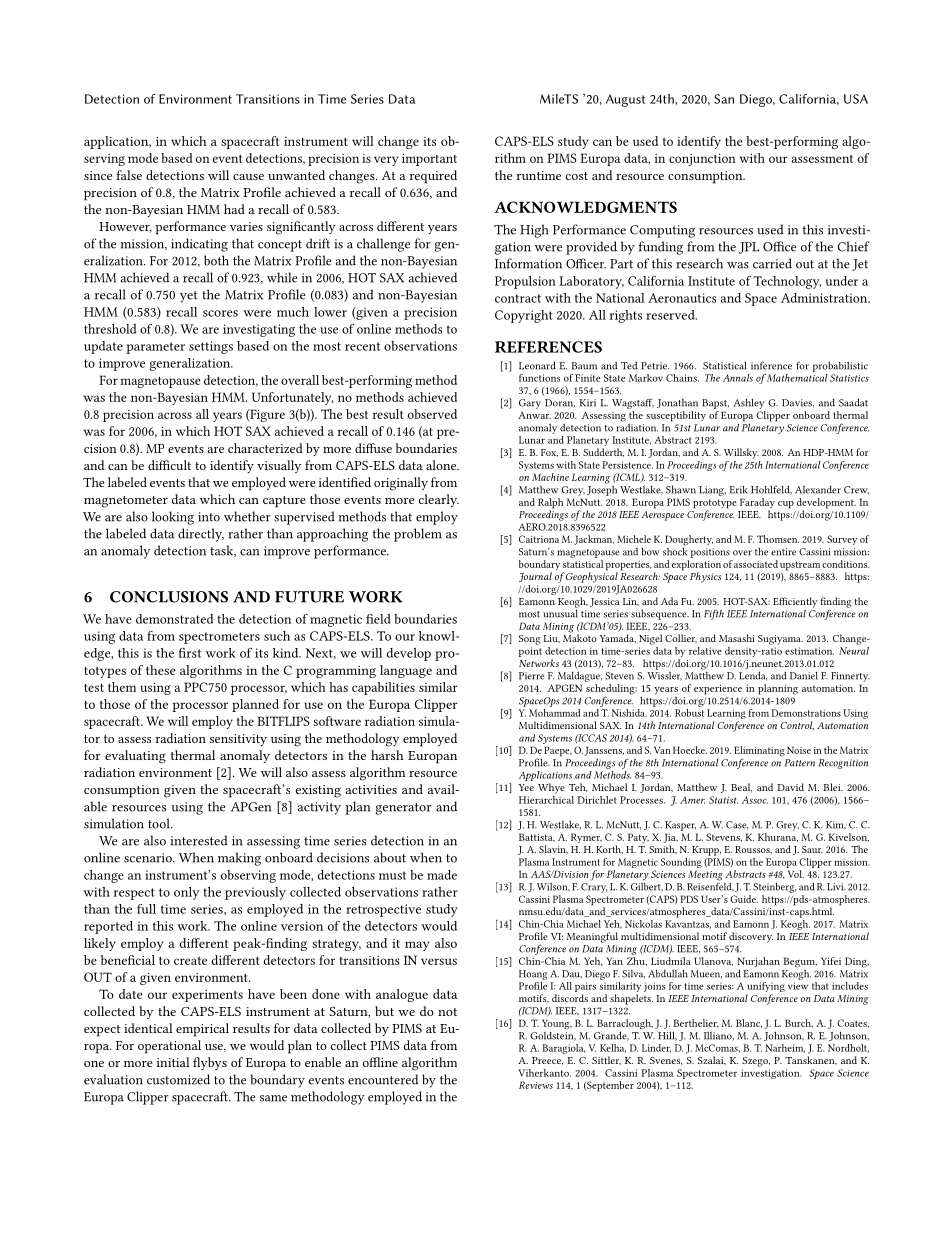 The image size is (952, 1233). Describe the element at coordinates (795, 603) in the screenshot. I see `Efficiently` at that location.
